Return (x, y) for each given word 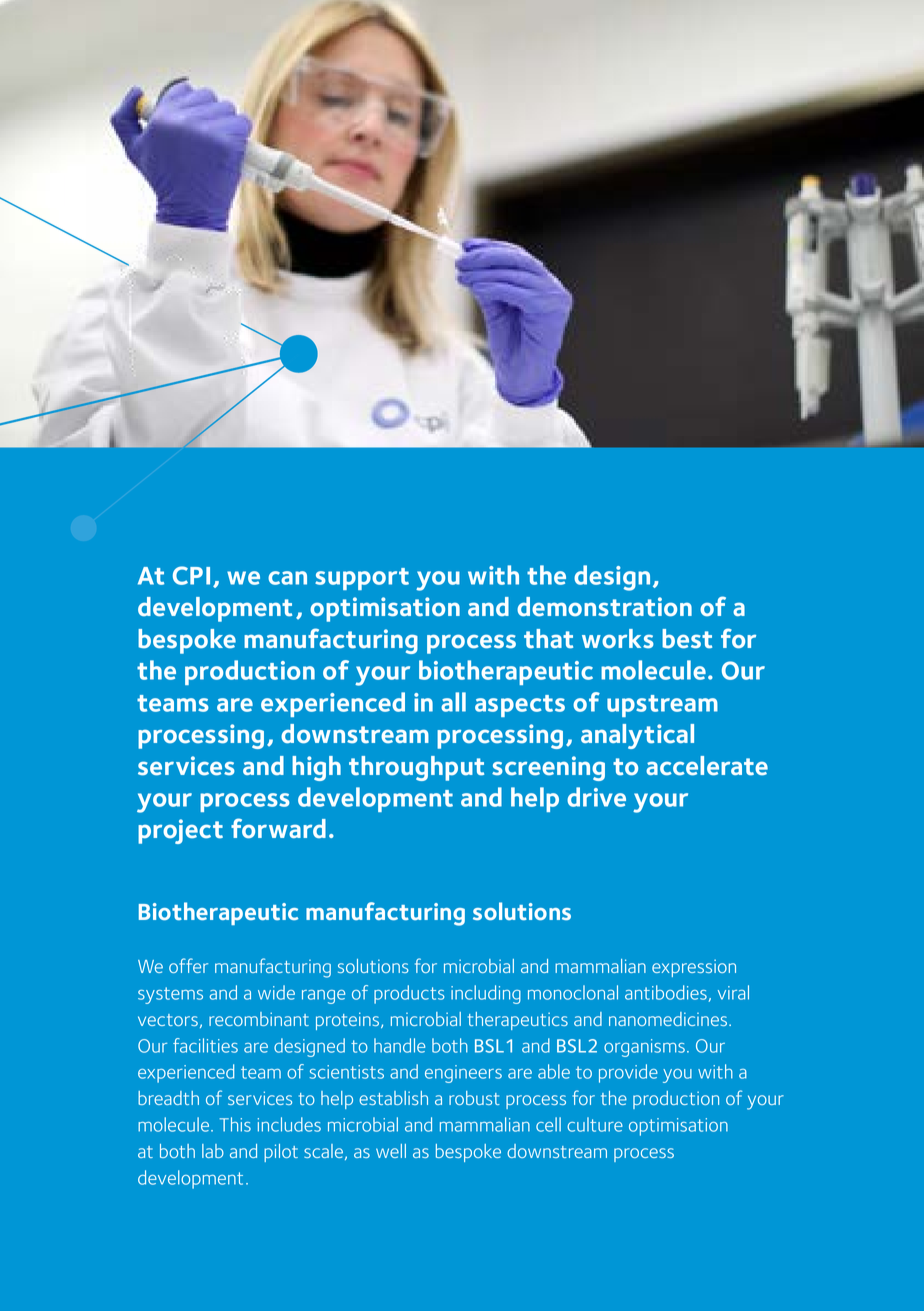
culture (595, 1124)
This (235, 1124)
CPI (191, 575)
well (391, 1151)
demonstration (604, 607)
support (362, 579)
